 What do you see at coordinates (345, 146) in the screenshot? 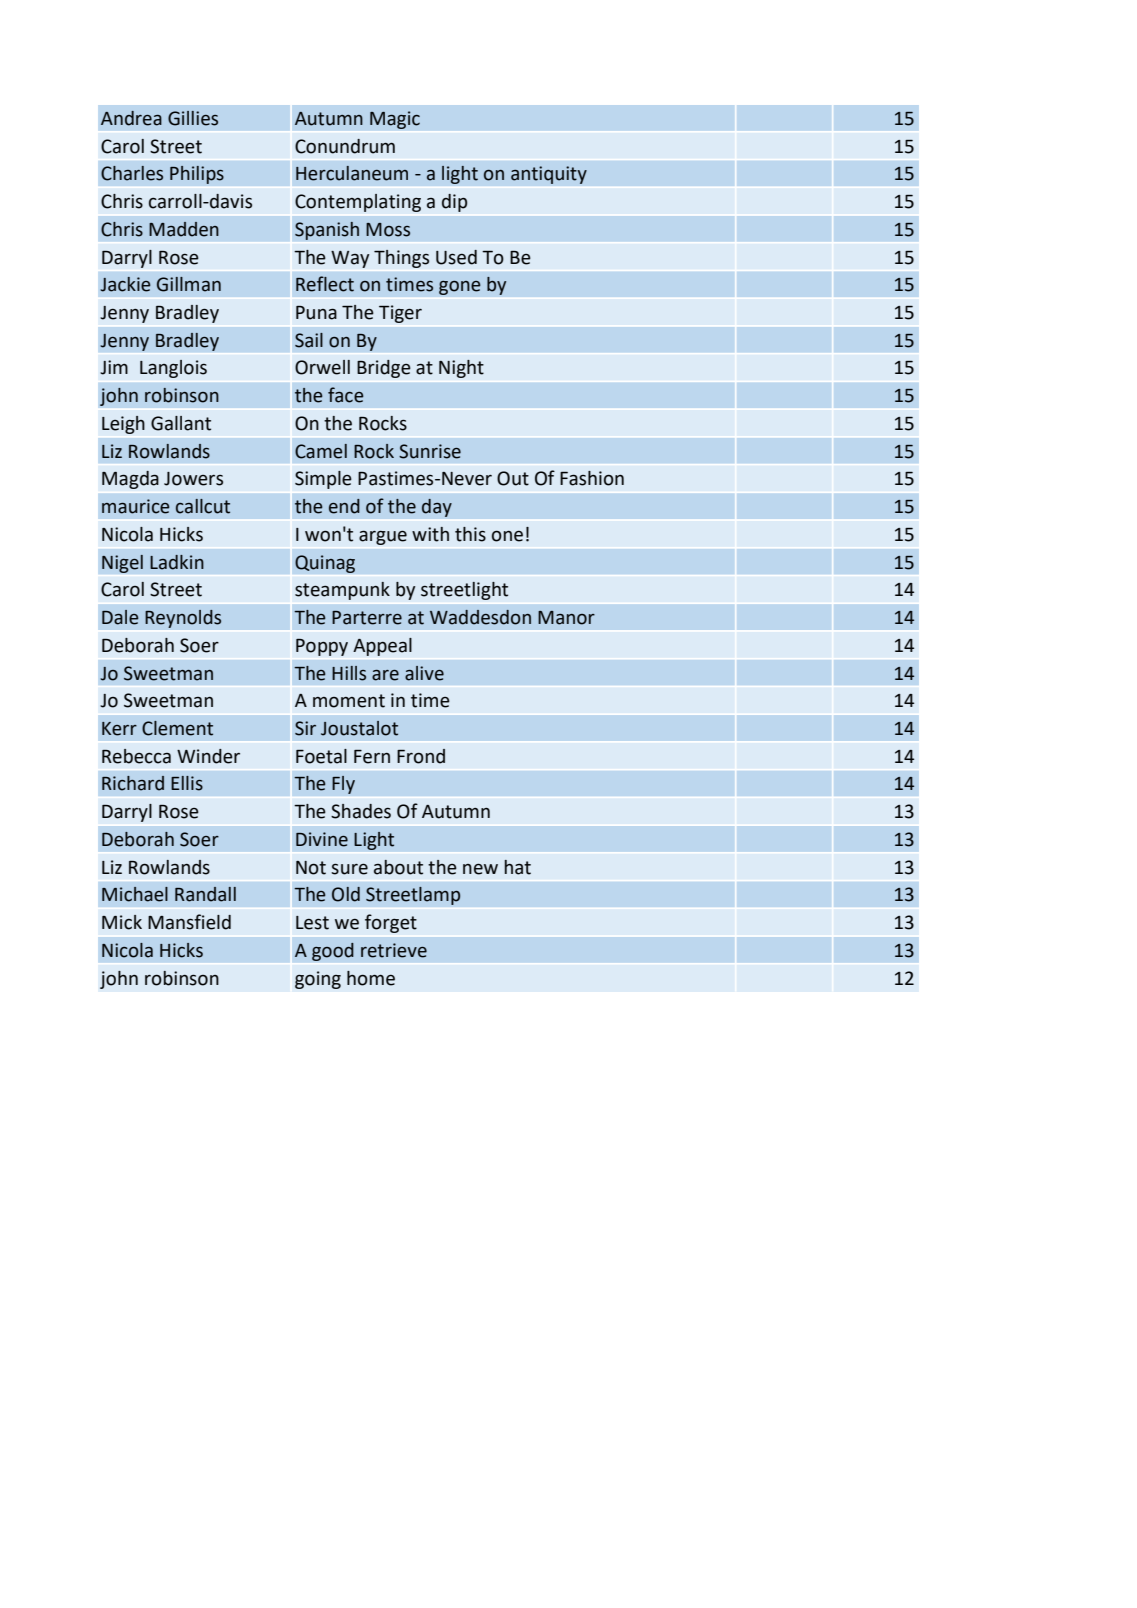
I see `Conundrum` at bounding box center [345, 146].
